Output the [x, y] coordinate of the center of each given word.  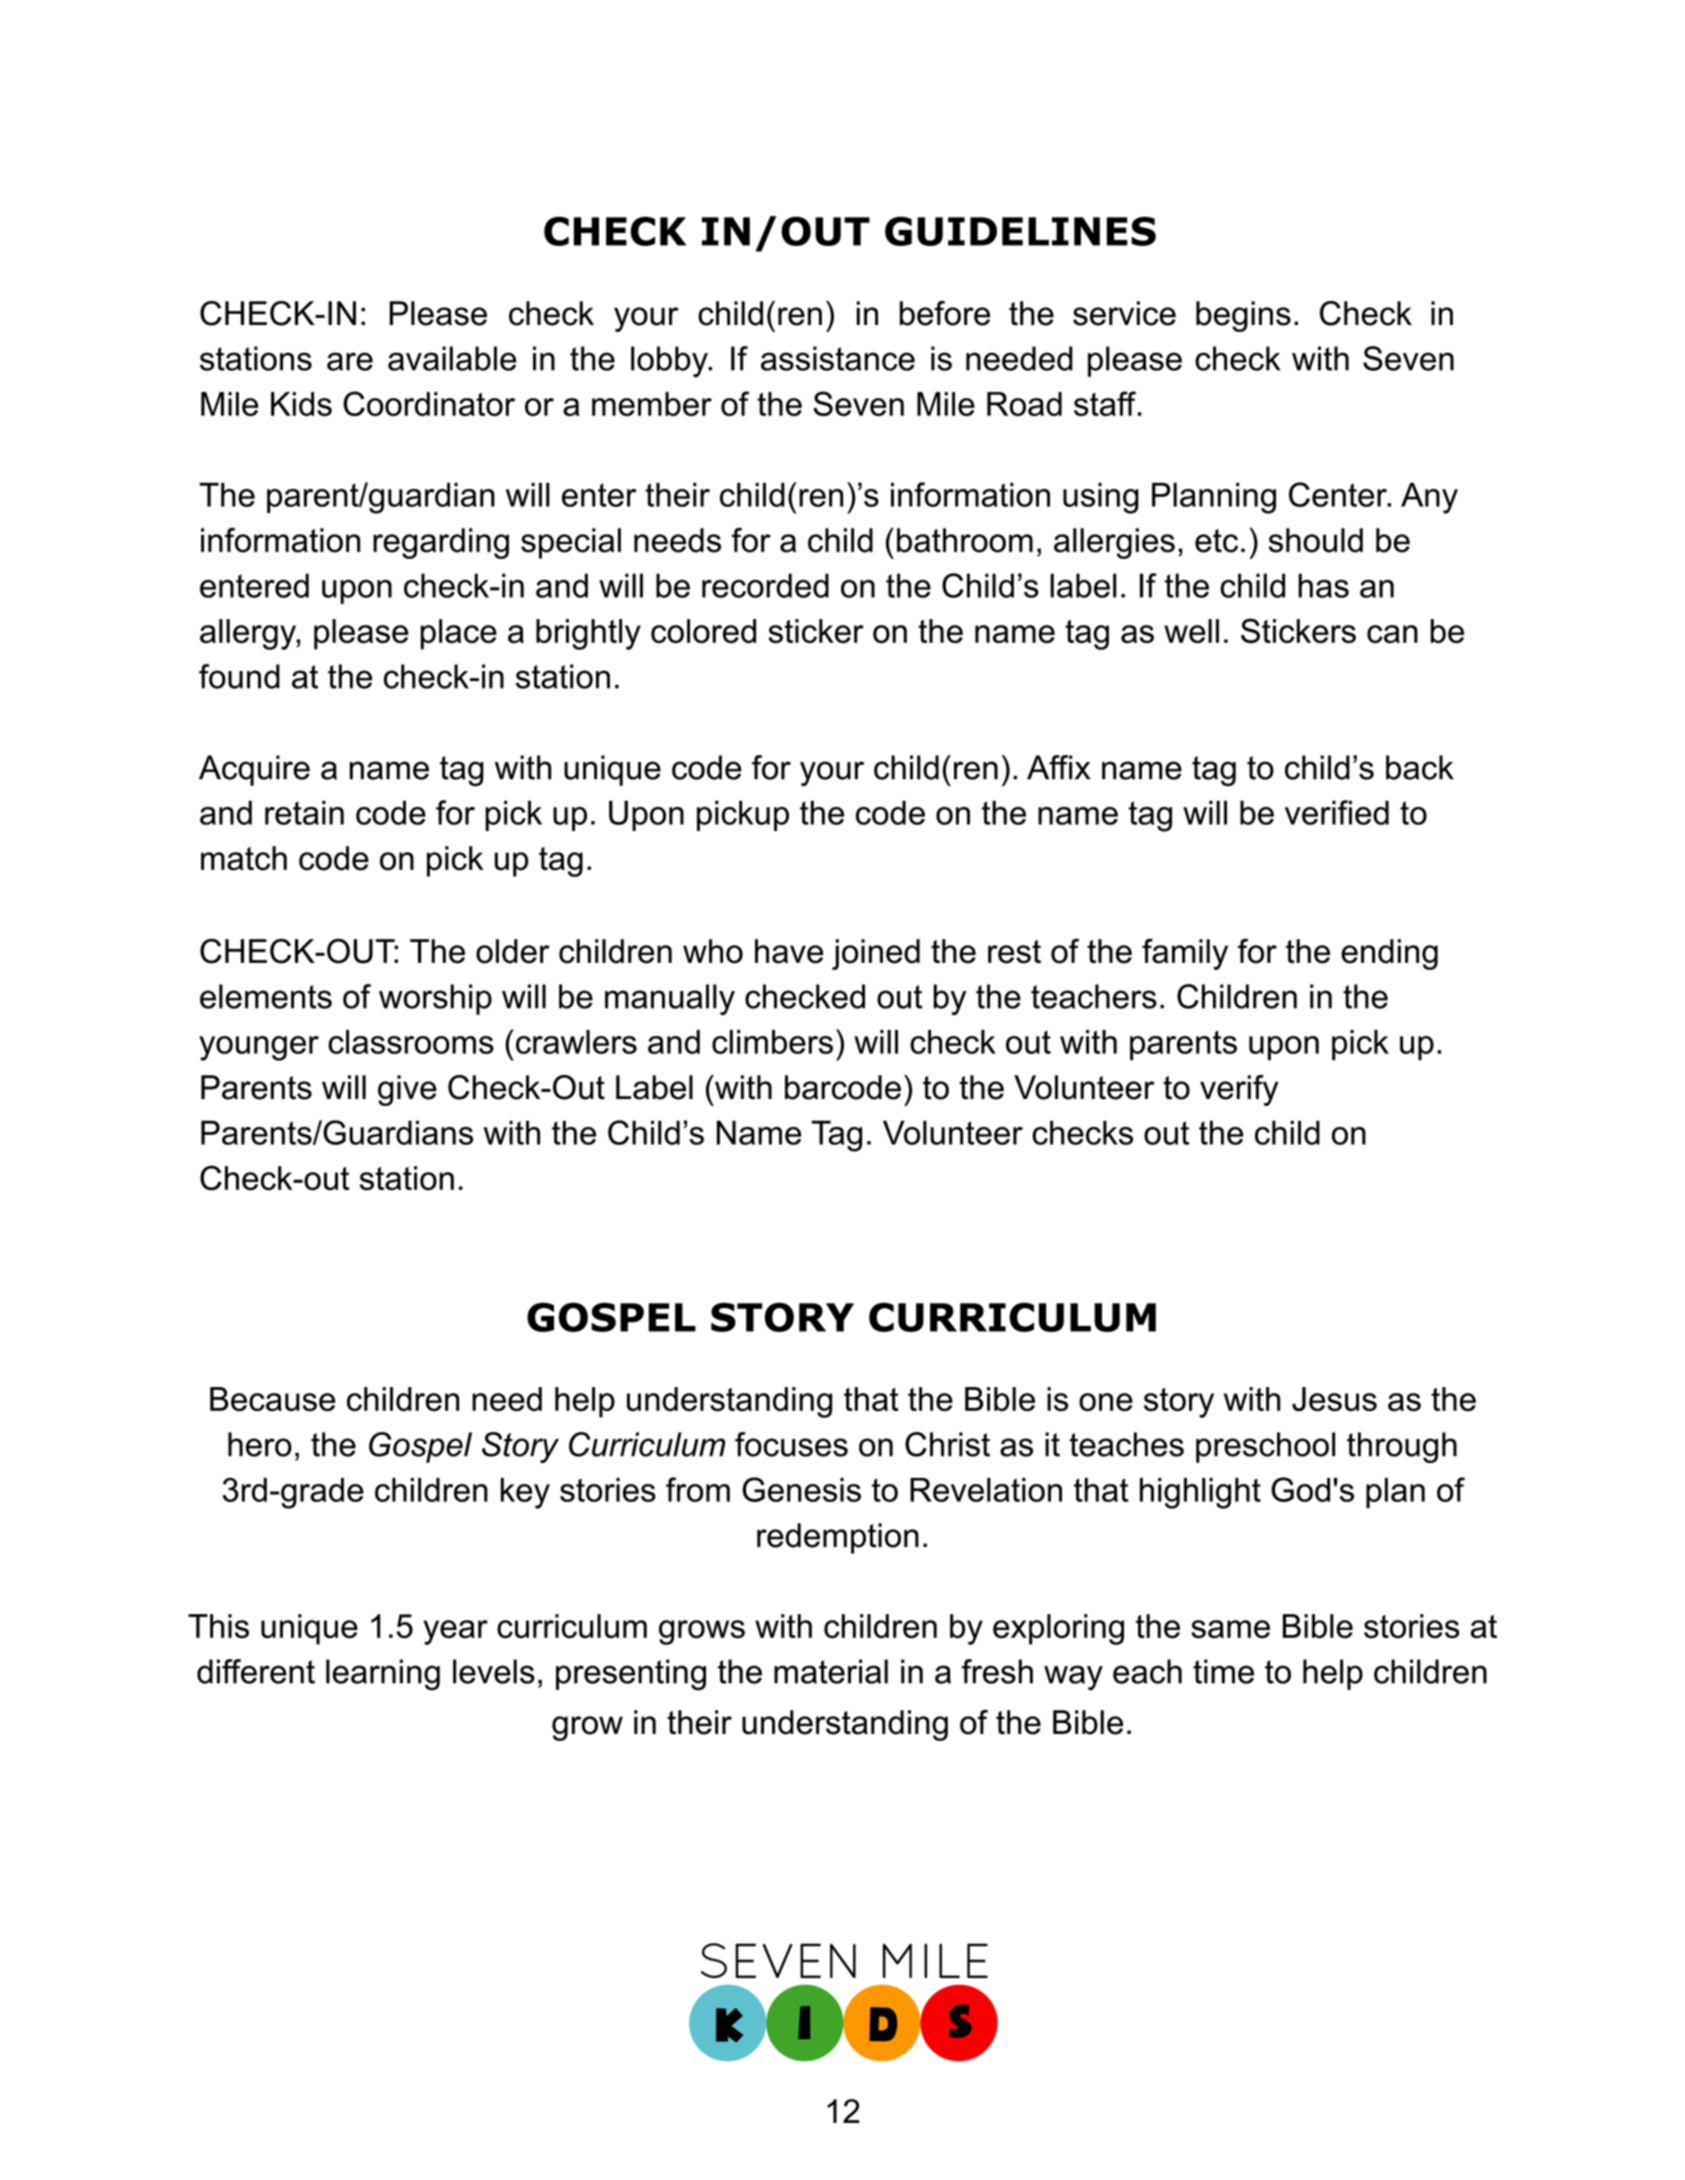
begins [1243, 316]
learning [383, 1675]
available [452, 358]
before [945, 313]
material [831, 1671]
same [1230, 1629]
